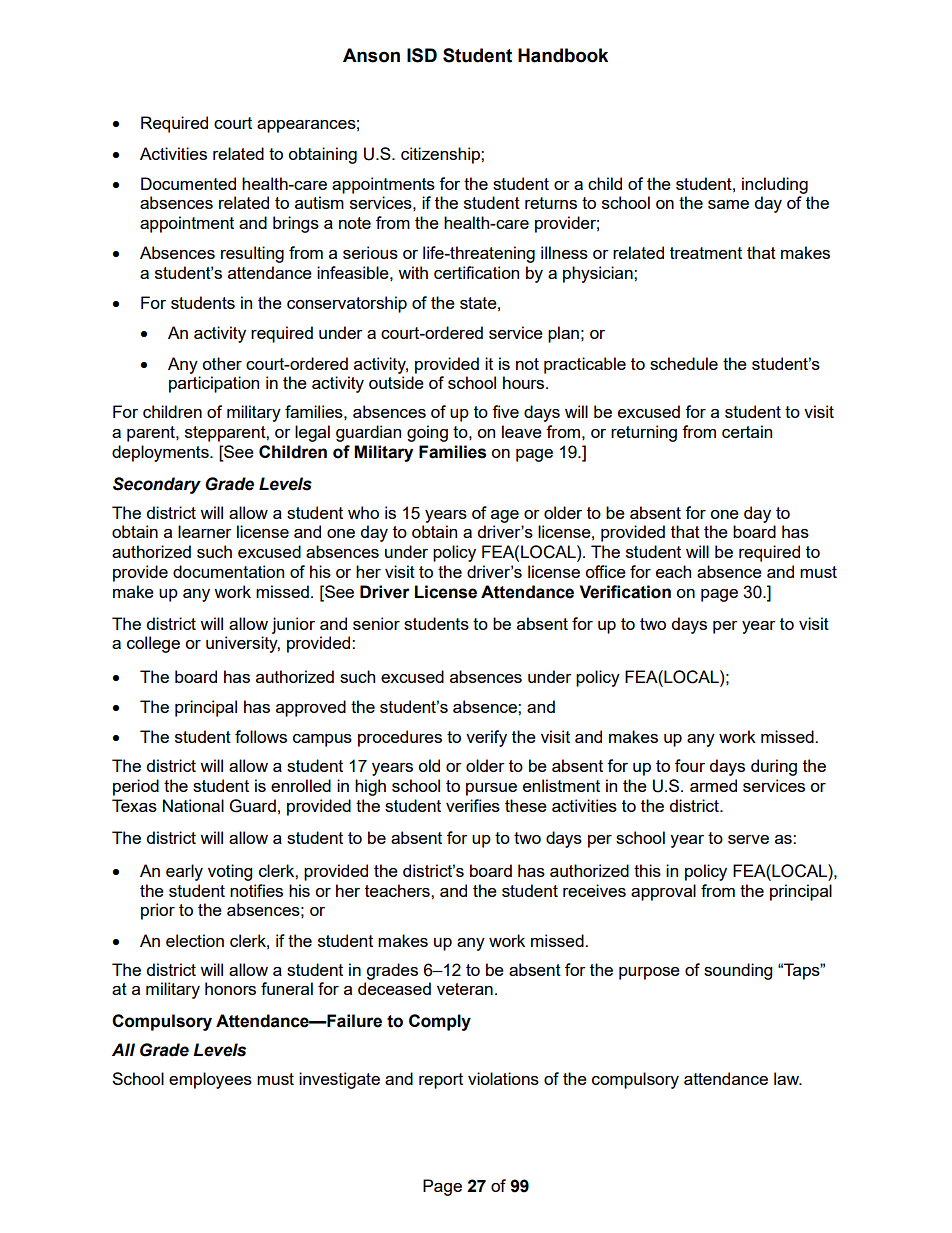 The height and width of the screenshot is (1233, 952). What do you see at coordinates (261, 736) in the screenshot?
I see `follows` at bounding box center [261, 736].
